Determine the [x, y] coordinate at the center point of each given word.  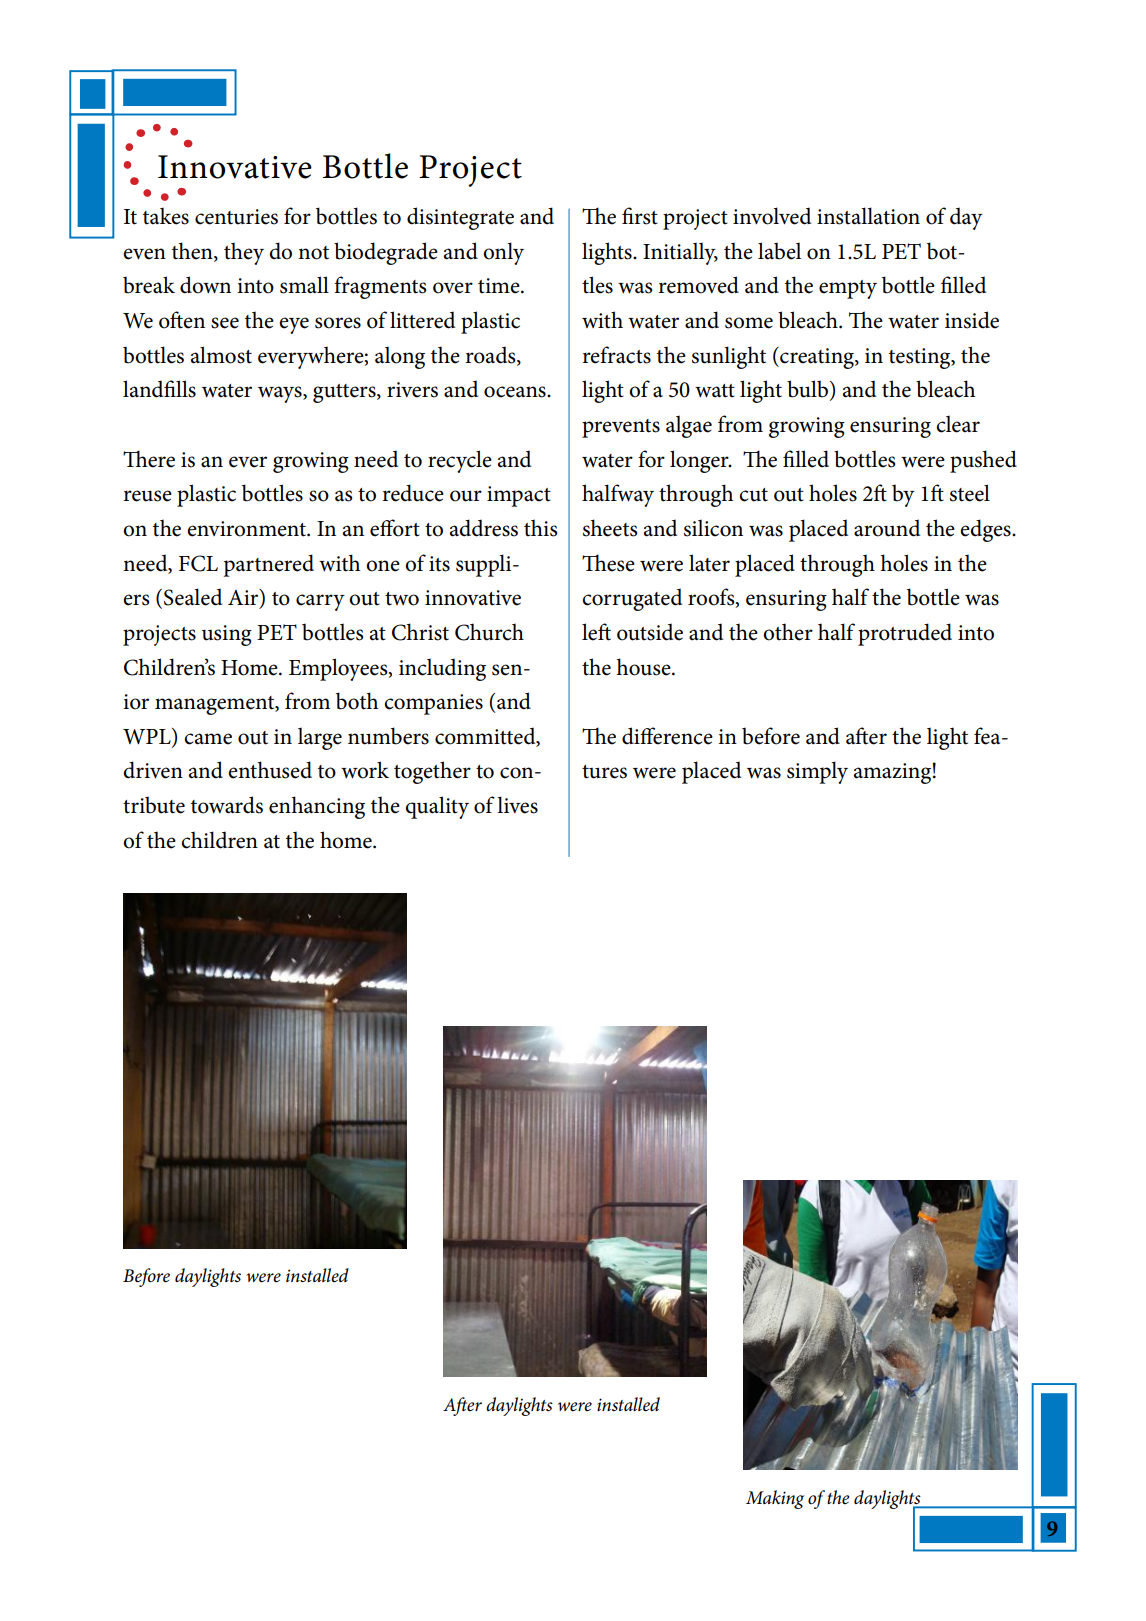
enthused [270, 770]
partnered [269, 565]
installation [868, 216]
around [887, 528]
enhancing [317, 807]
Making [775, 1499]
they [244, 253]
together [432, 772]
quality [437, 807]
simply [817, 772]
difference [667, 736]
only [503, 253]
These [608, 563]
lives [517, 805]
